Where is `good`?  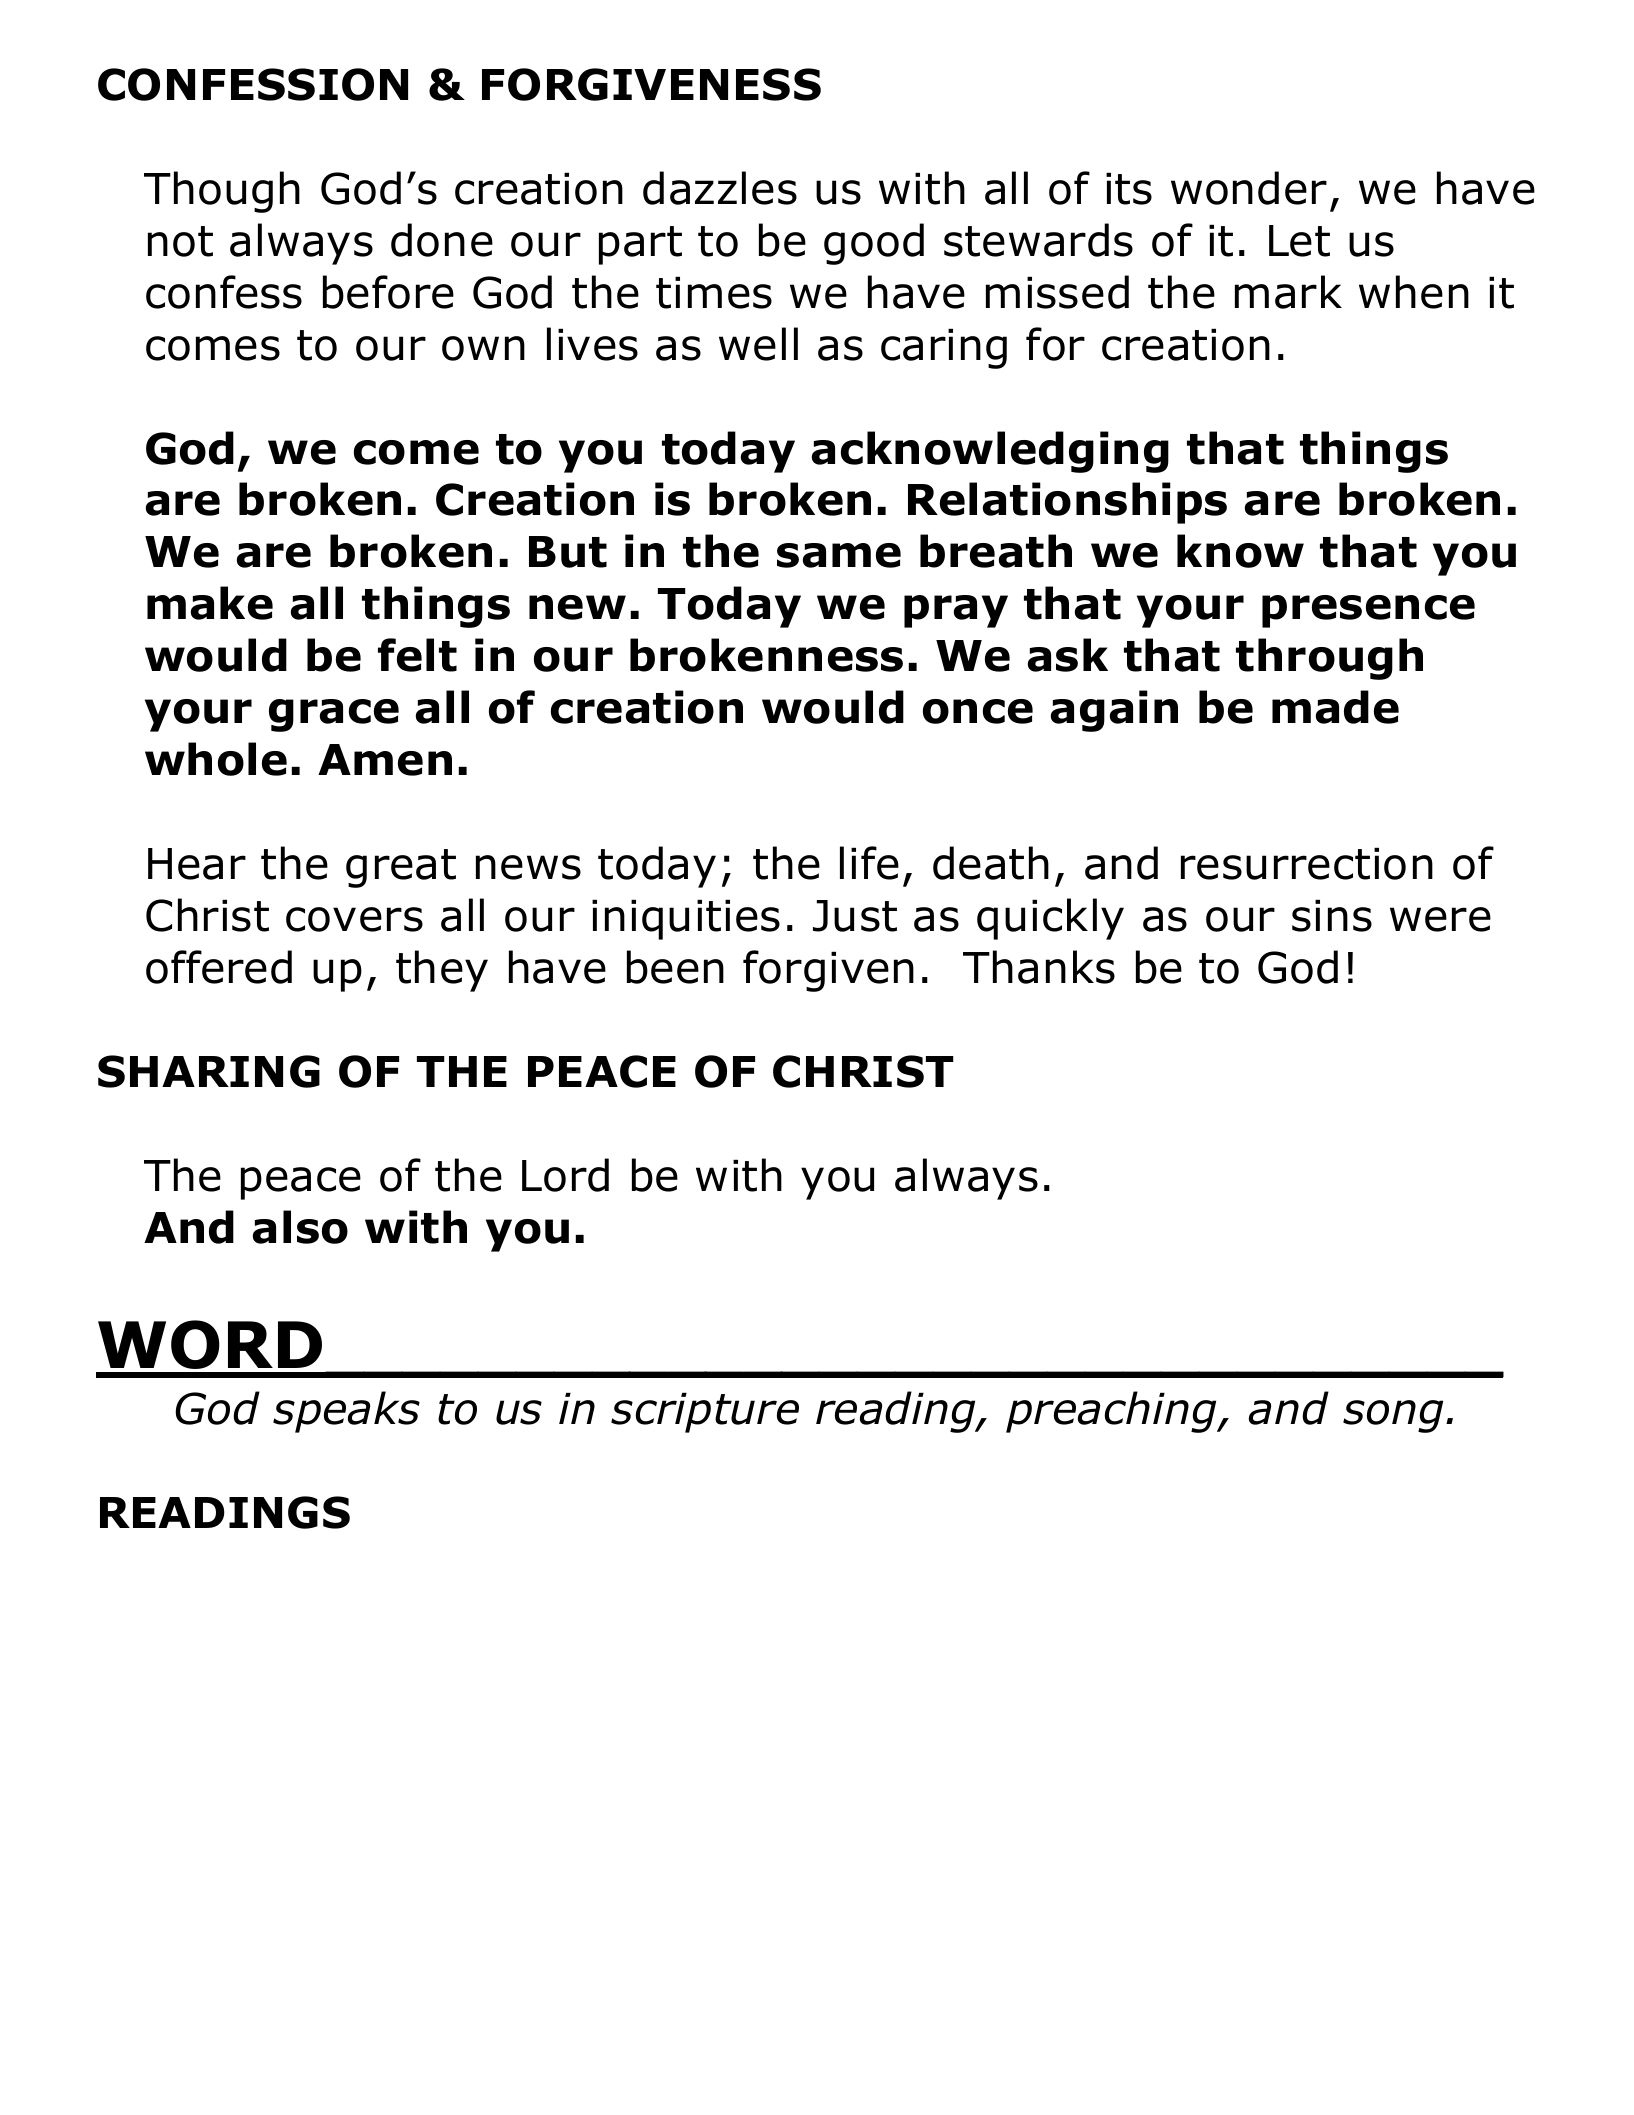
good is located at coordinates (874, 244).
